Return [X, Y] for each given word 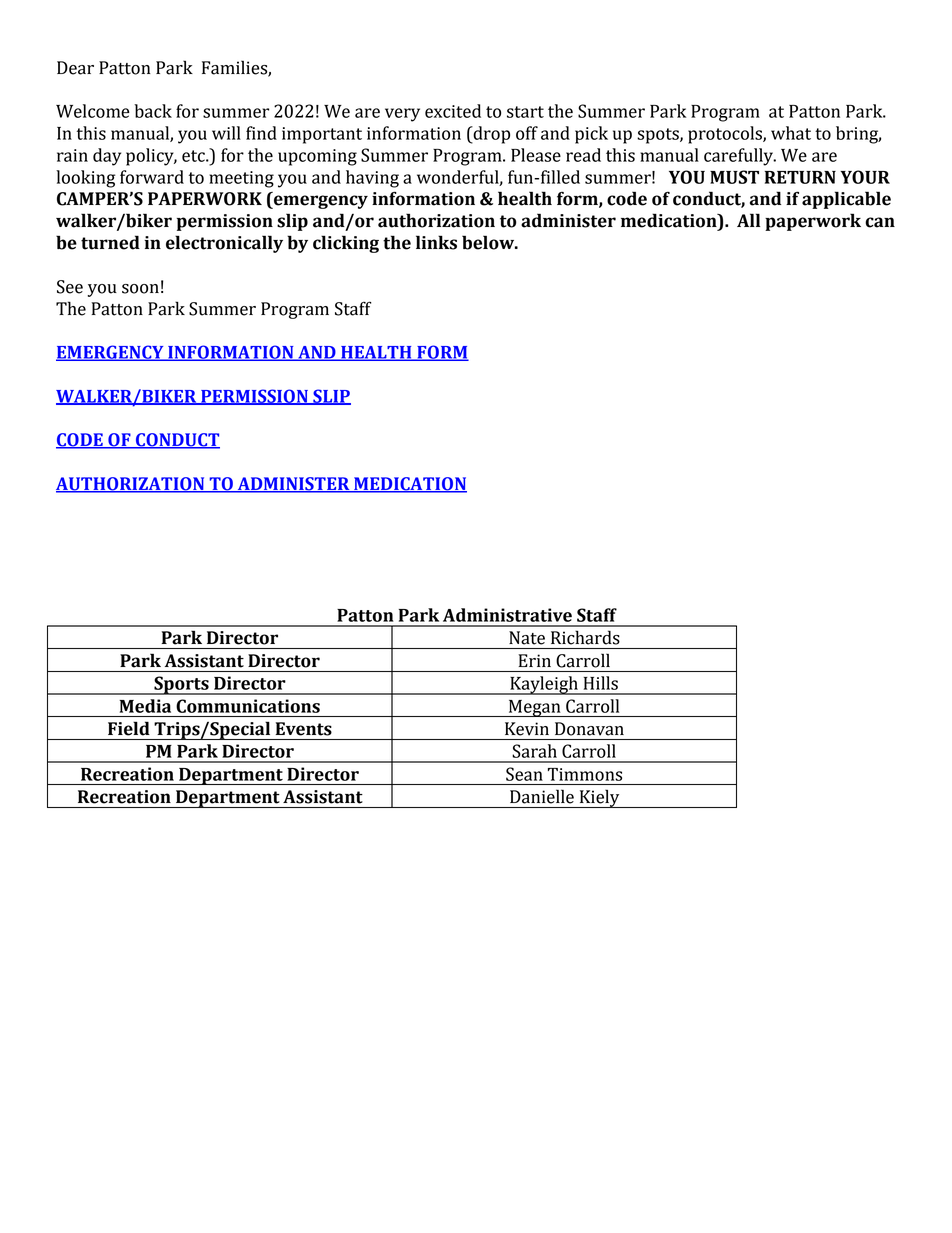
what [791, 133]
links [436, 242]
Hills [601, 683]
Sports [181, 685]
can [880, 222]
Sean [524, 774]
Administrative [507, 615]
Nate [527, 638]
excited [453, 111]
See [70, 287]
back [153, 111]
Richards [585, 638]
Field [129, 728]
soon [140, 289]
